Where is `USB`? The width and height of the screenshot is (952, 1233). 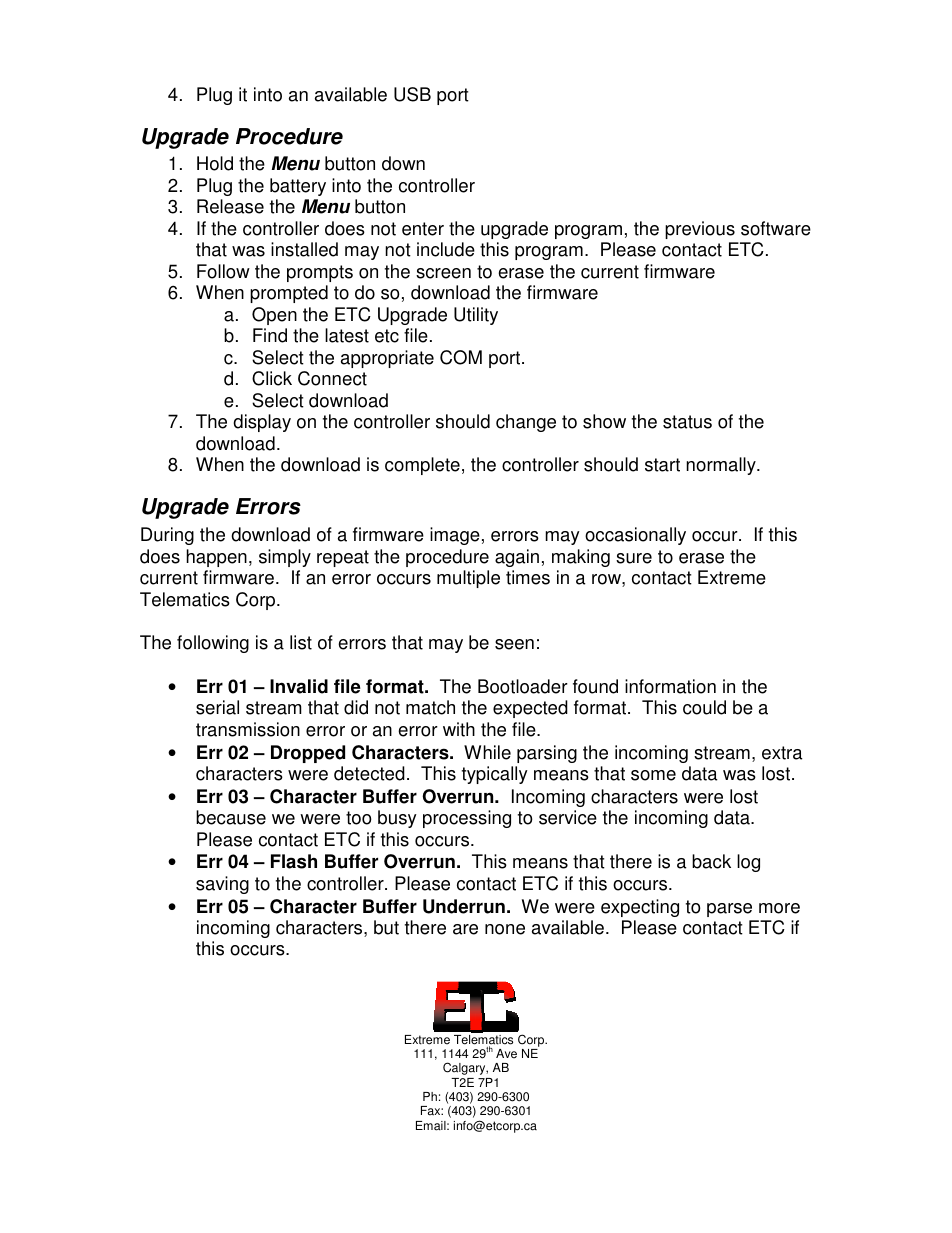 USB is located at coordinates (412, 94).
